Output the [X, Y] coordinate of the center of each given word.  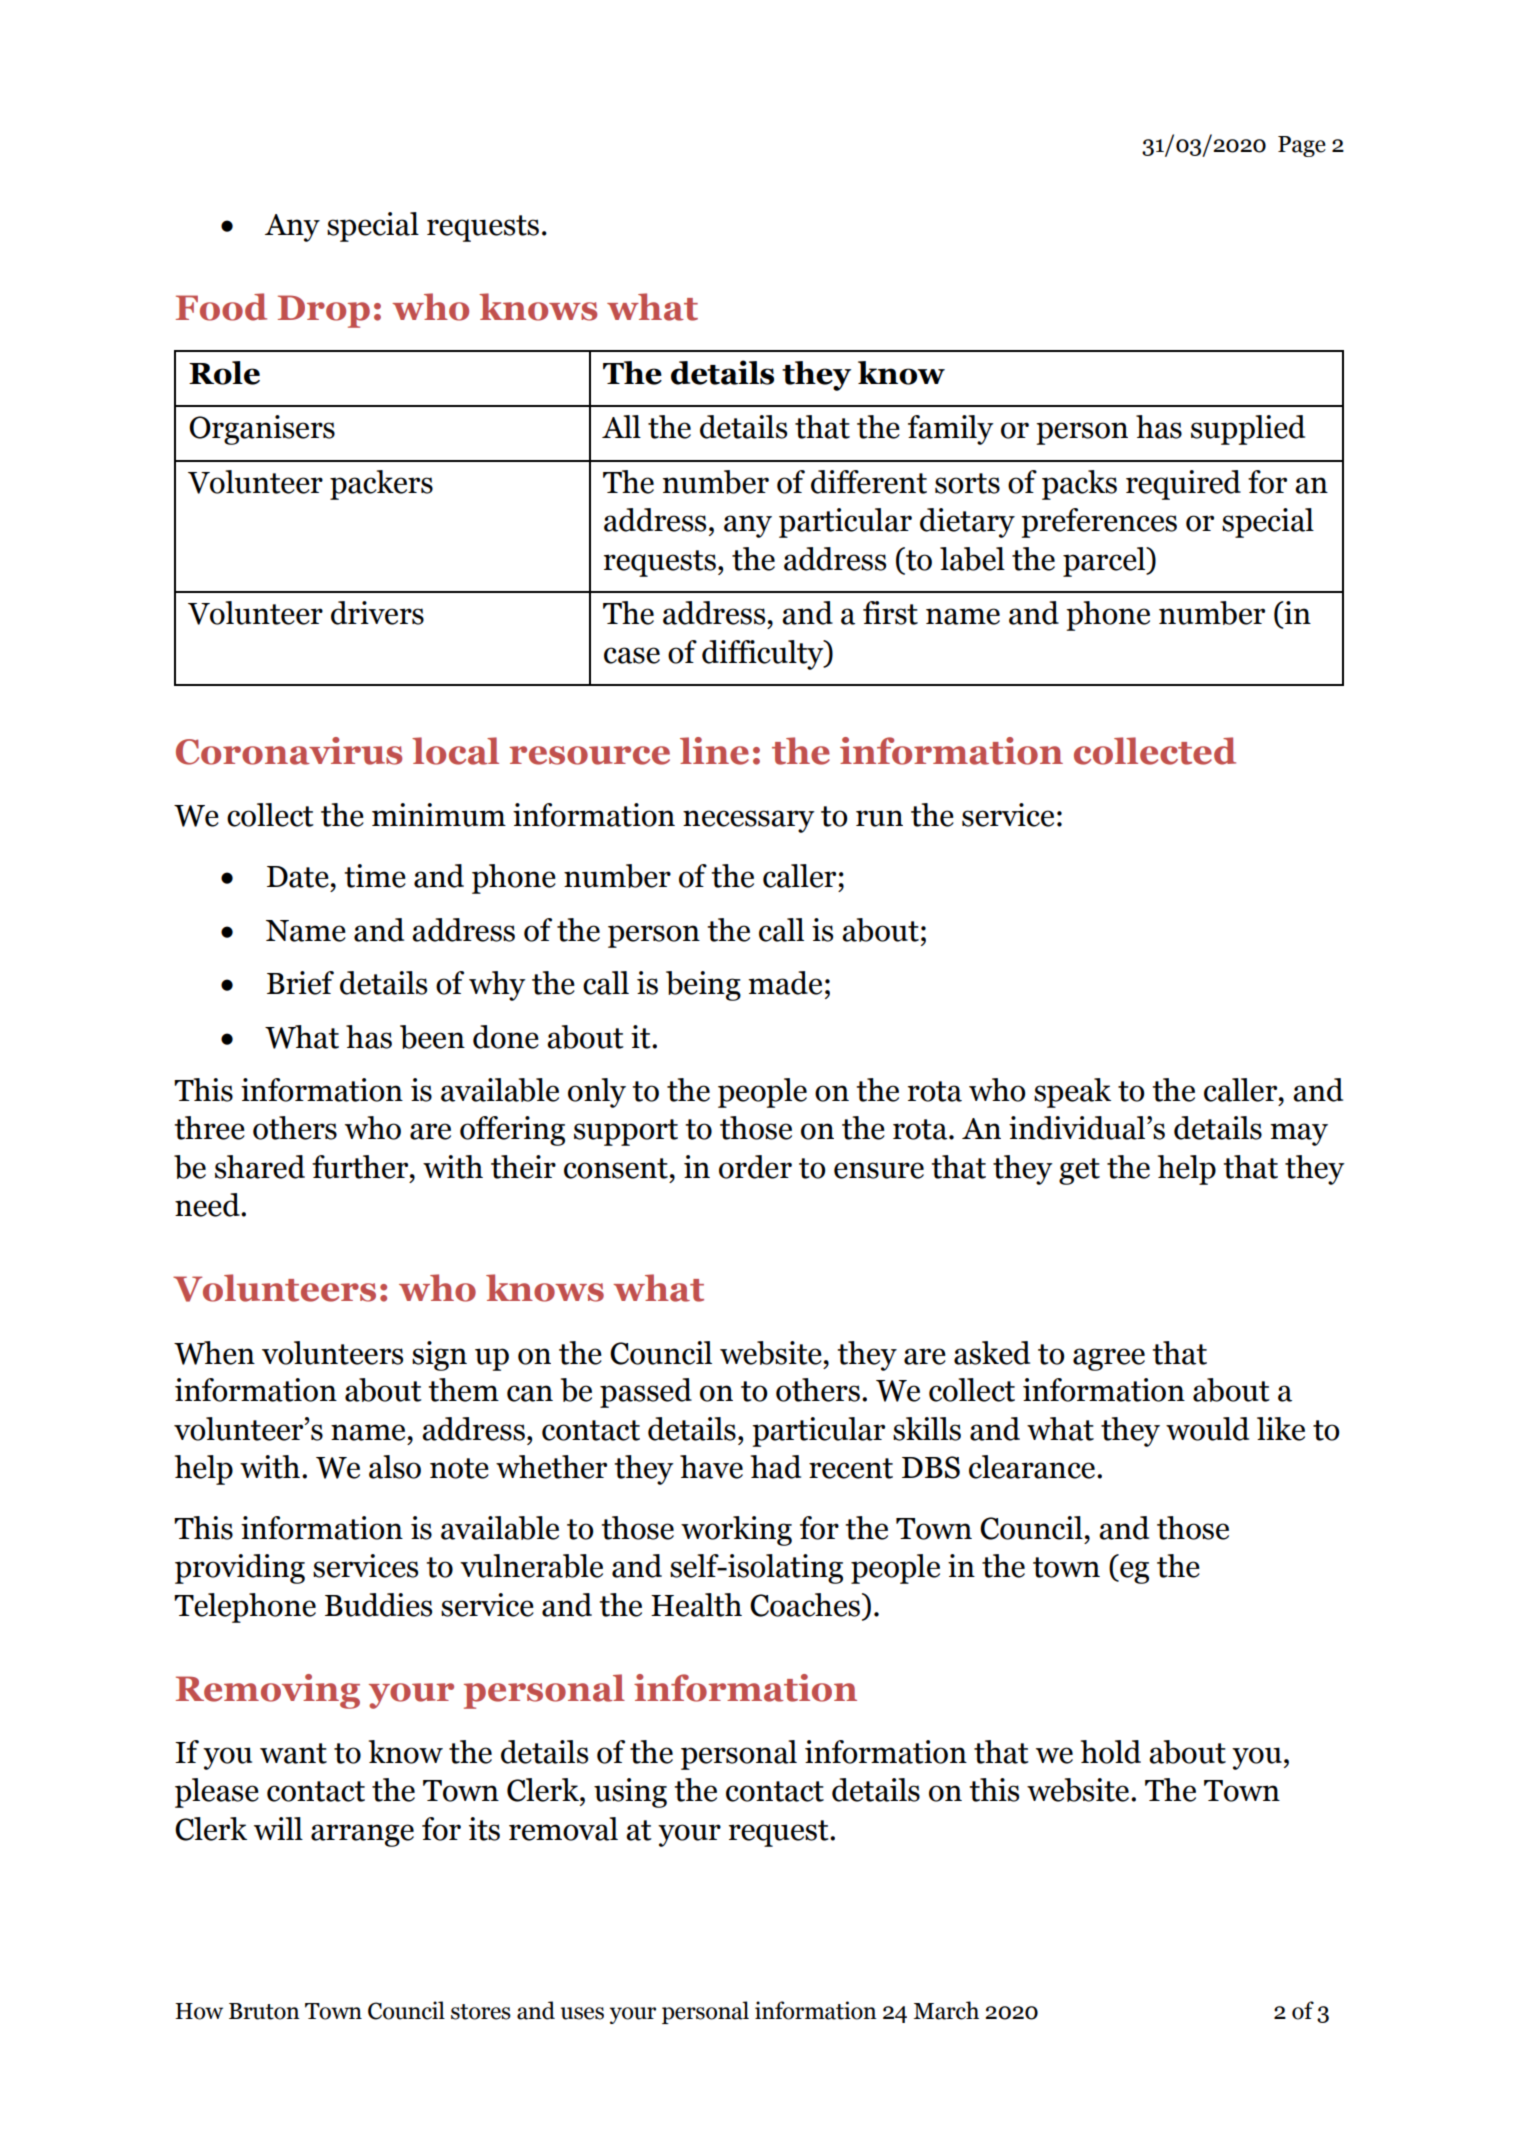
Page [1302, 146]
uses [582, 2013]
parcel [1105, 562]
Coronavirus [289, 751]
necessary [749, 821]
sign [439, 1356]
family [951, 430]
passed [646, 1393]
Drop [324, 311]
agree [1109, 1359]
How [199, 2011]
